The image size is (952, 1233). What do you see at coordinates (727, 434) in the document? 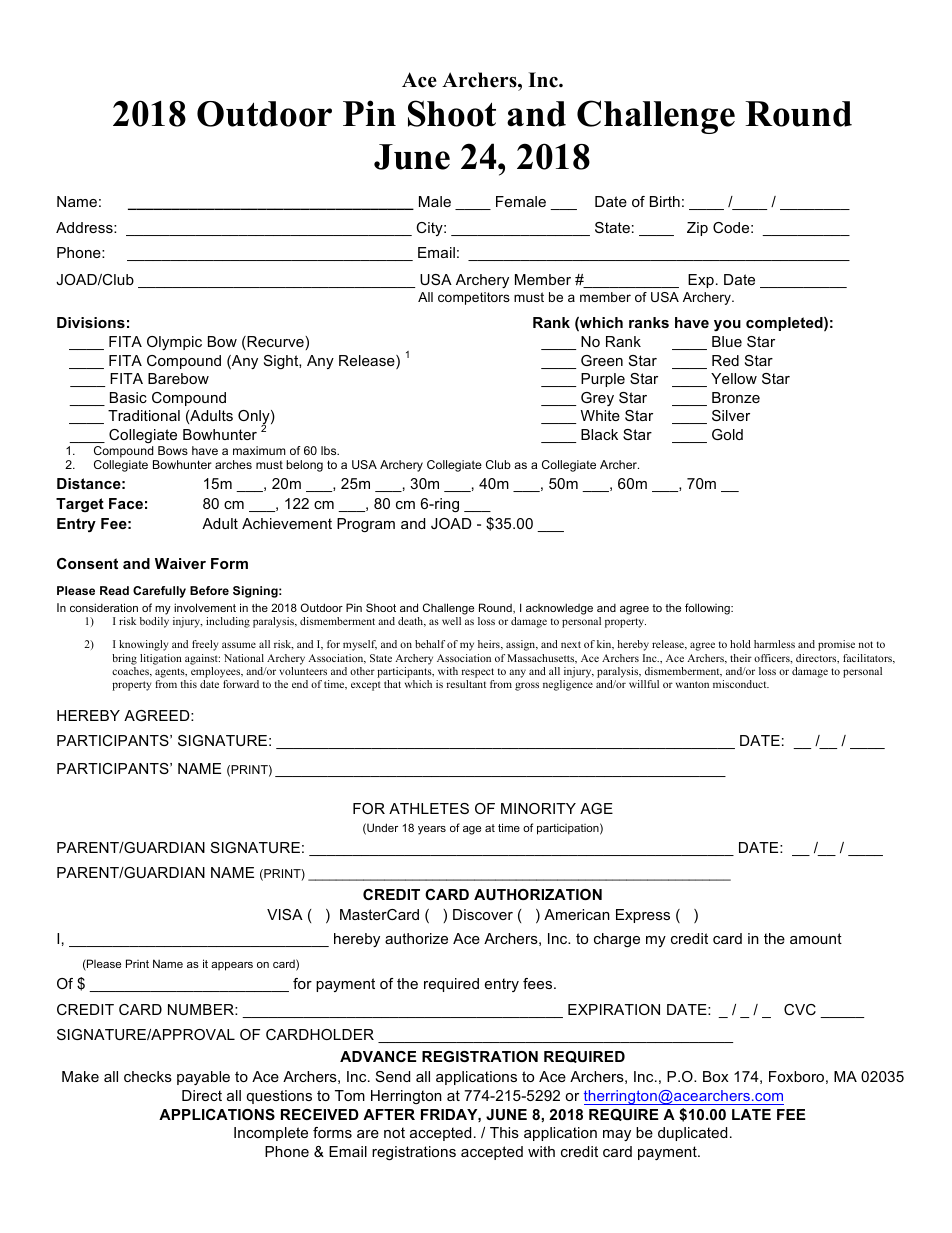
I see `Gold` at bounding box center [727, 434].
